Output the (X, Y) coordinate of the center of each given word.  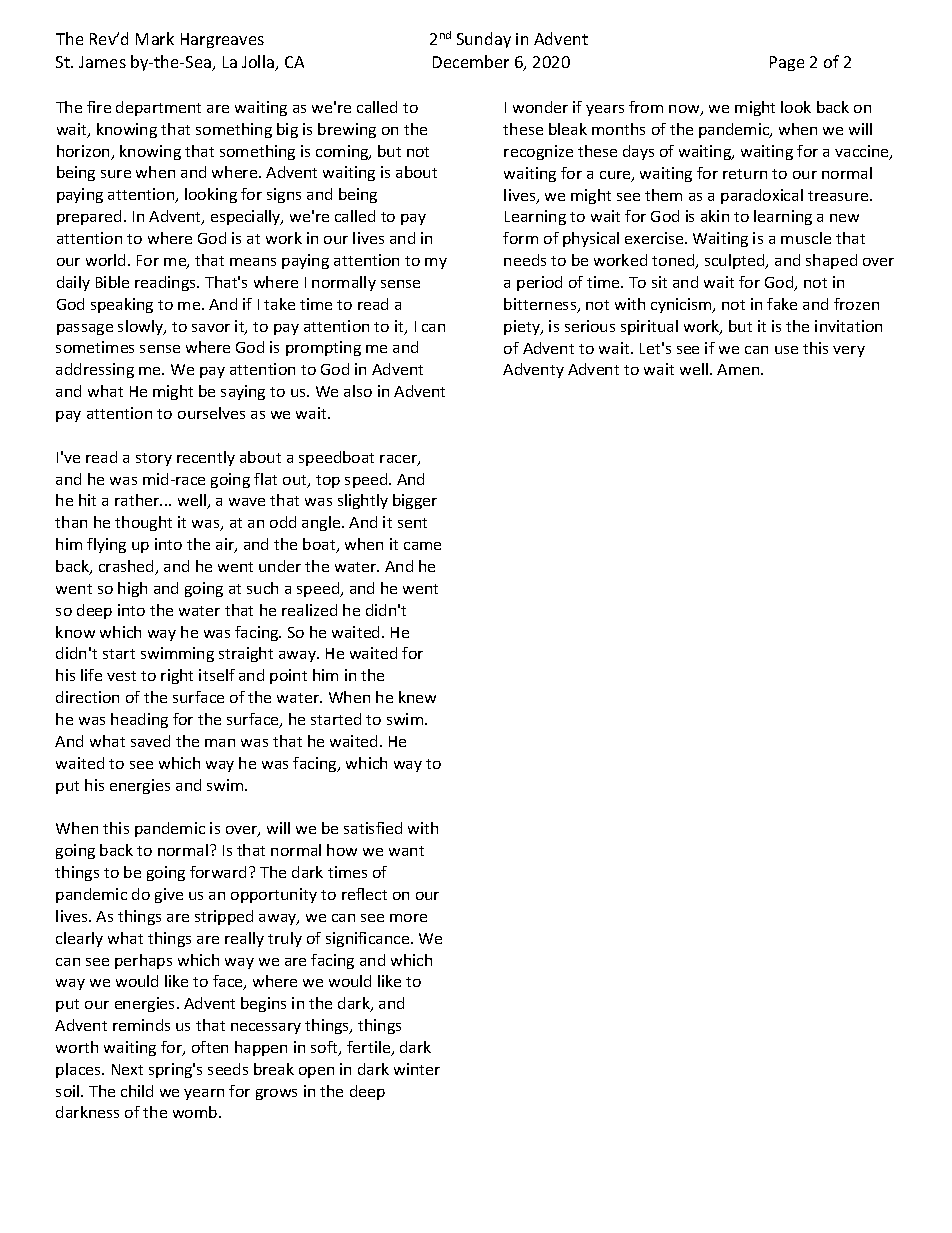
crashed (128, 567)
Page (787, 63)
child (137, 1091)
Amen (739, 369)
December (471, 61)
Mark (155, 38)
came (422, 546)
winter (417, 1069)
